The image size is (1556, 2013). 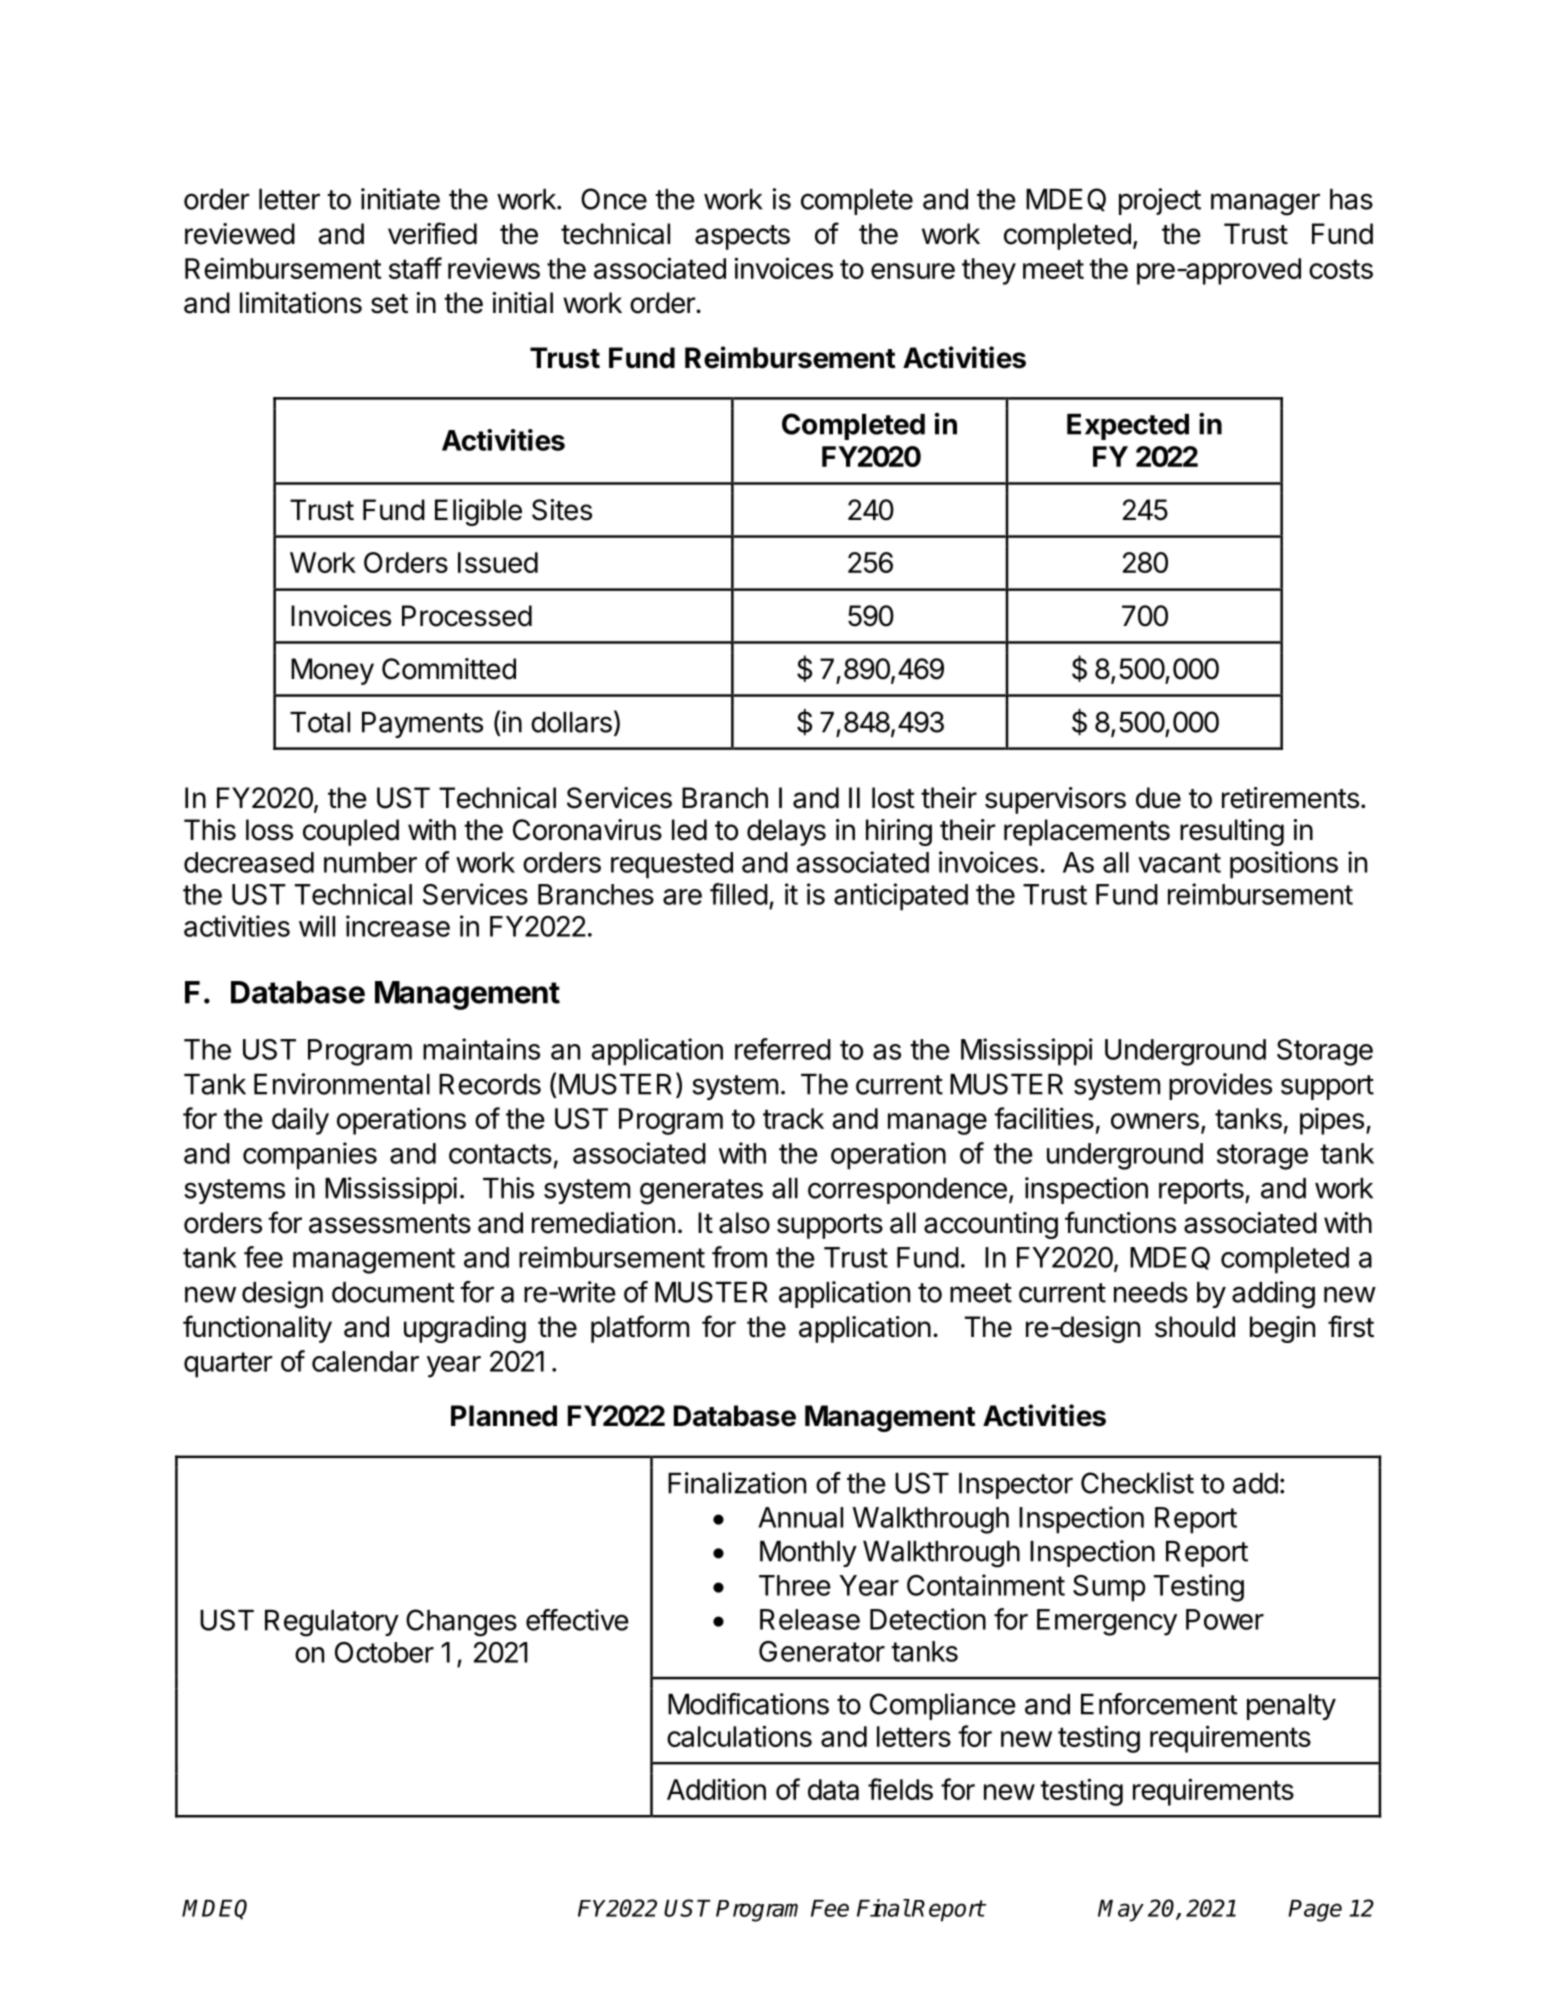 What do you see at coordinates (742, 237) in the screenshot?
I see `aspects` at bounding box center [742, 237].
